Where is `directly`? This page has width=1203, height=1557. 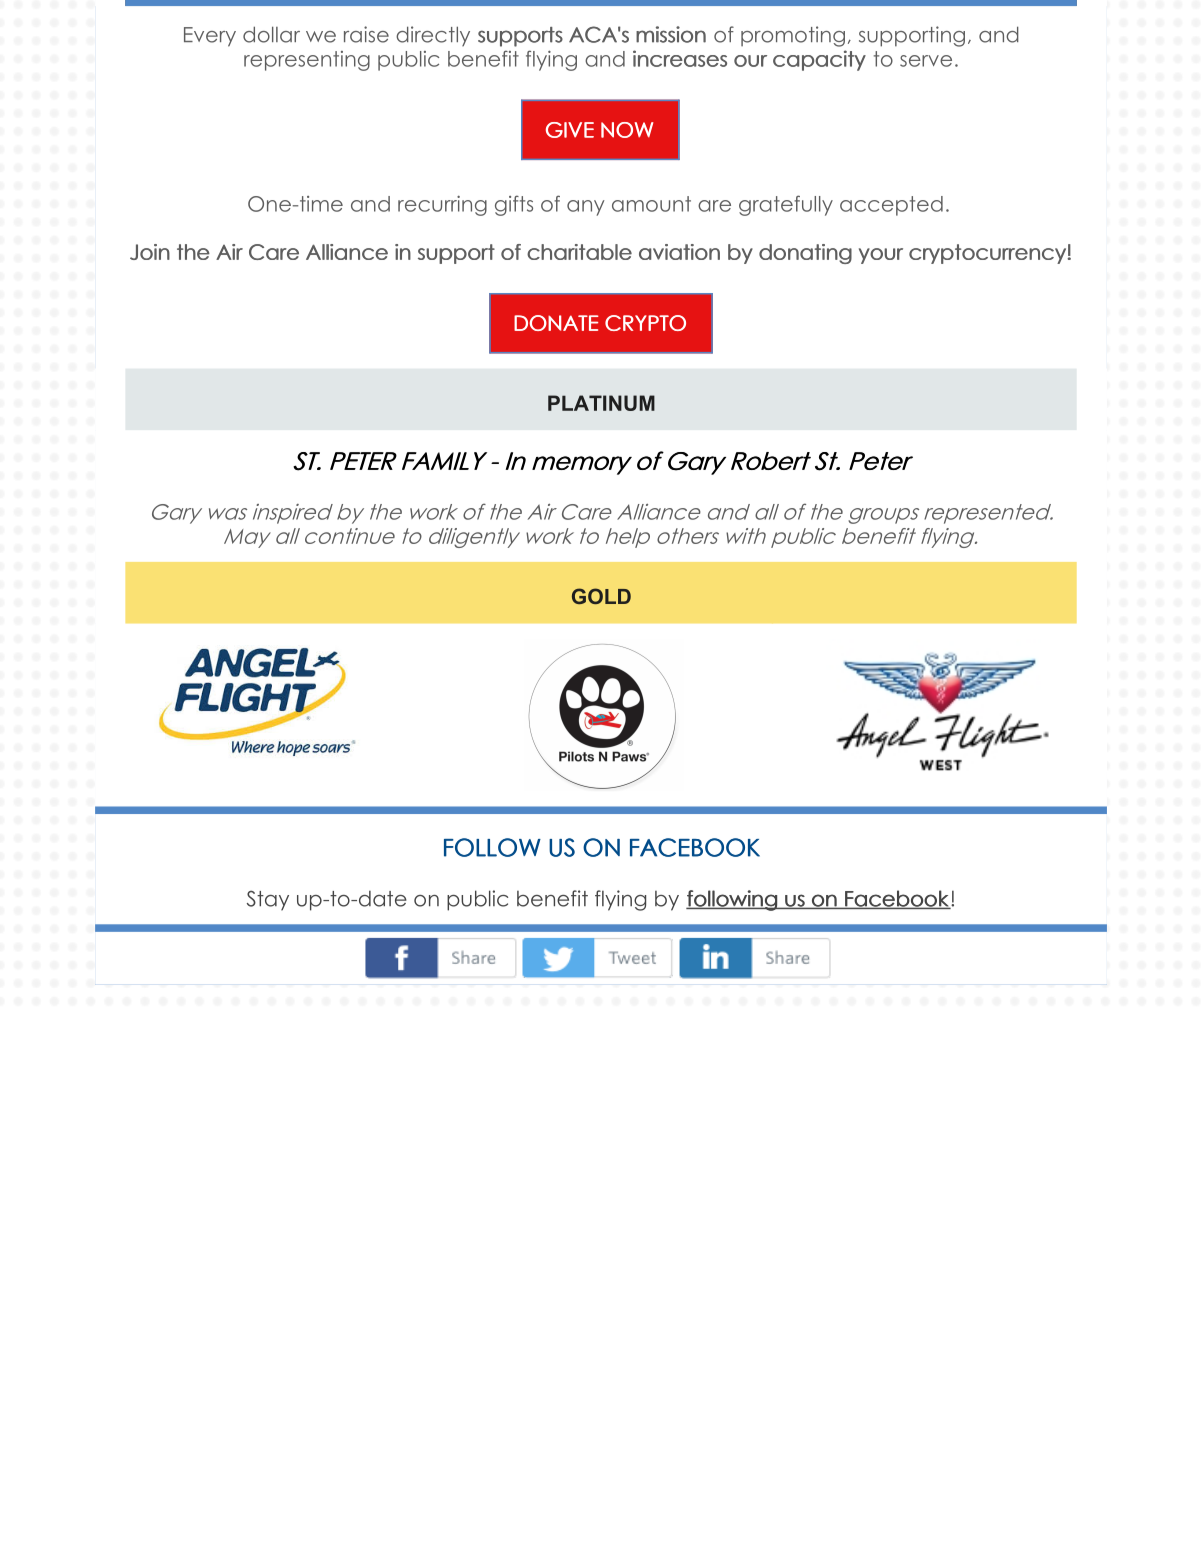 directly is located at coordinates (433, 36).
